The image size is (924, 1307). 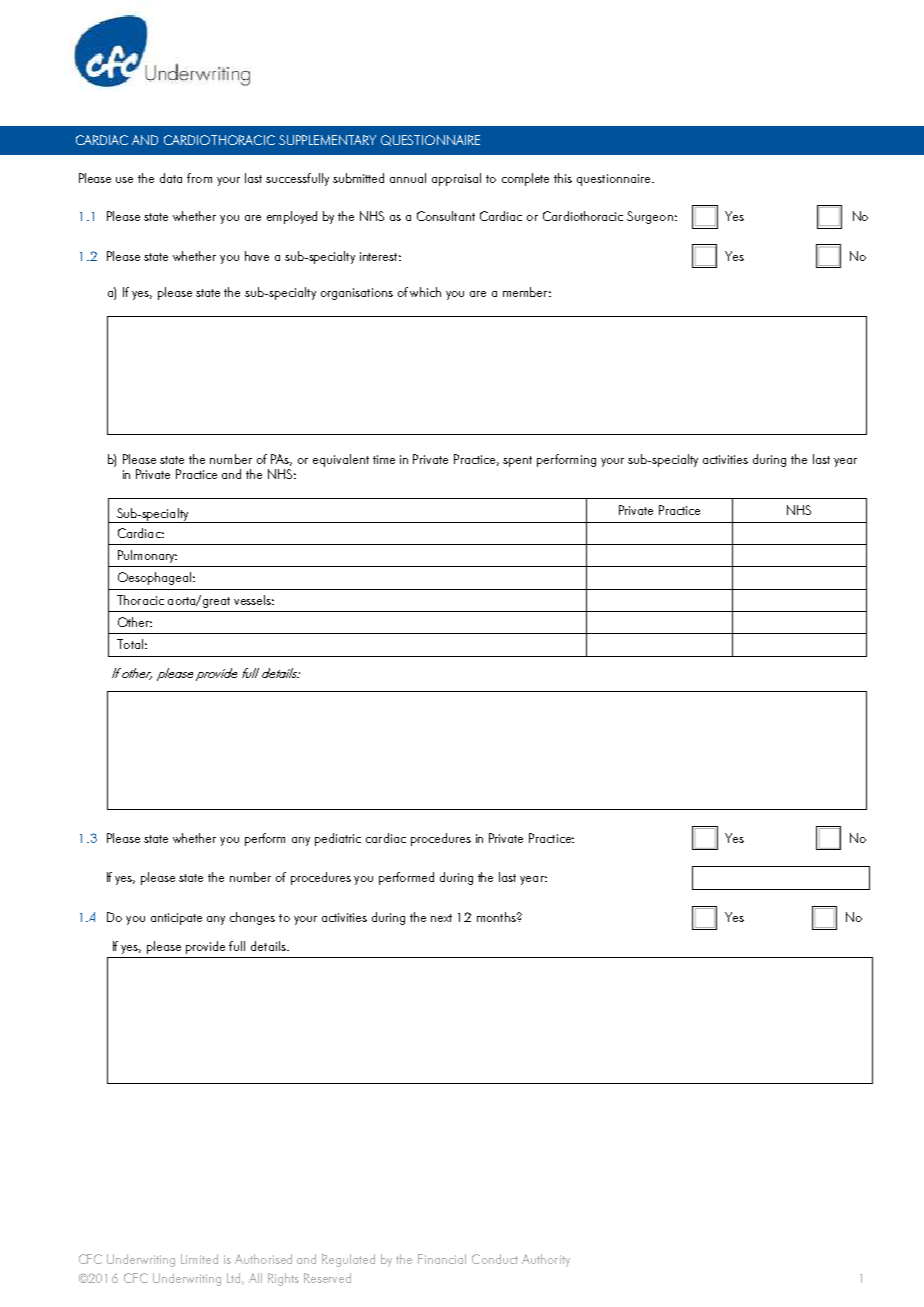 What do you see at coordinates (147, 556) in the document?
I see `Pulmonary` at bounding box center [147, 556].
